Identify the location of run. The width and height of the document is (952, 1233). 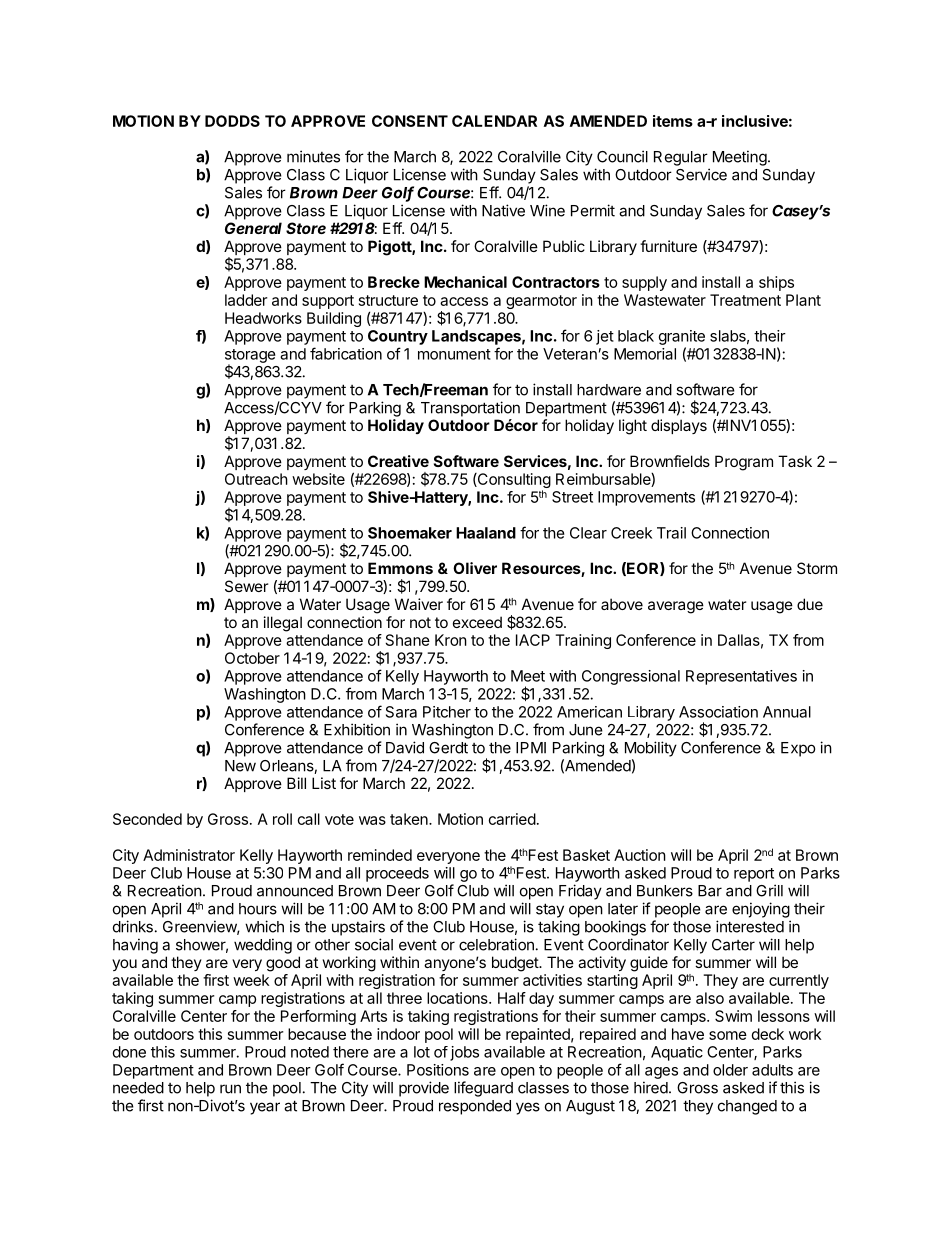
(230, 1089).
